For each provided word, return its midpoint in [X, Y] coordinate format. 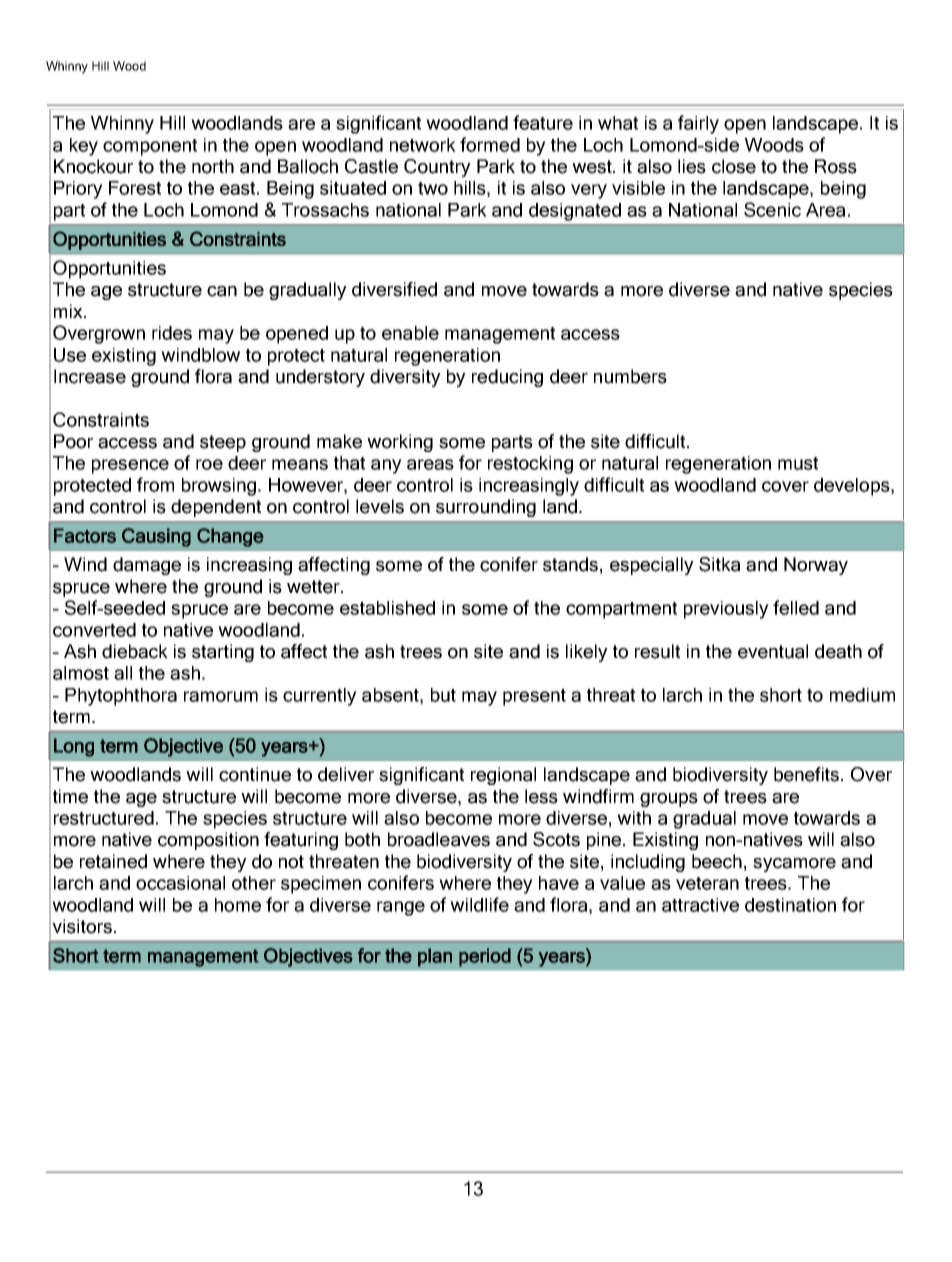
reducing [507, 378]
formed [490, 144]
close [734, 166]
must [798, 463]
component [150, 147]
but [443, 695]
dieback [135, 651]
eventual [773, 651]
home [238, 905]
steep [223, 443]
